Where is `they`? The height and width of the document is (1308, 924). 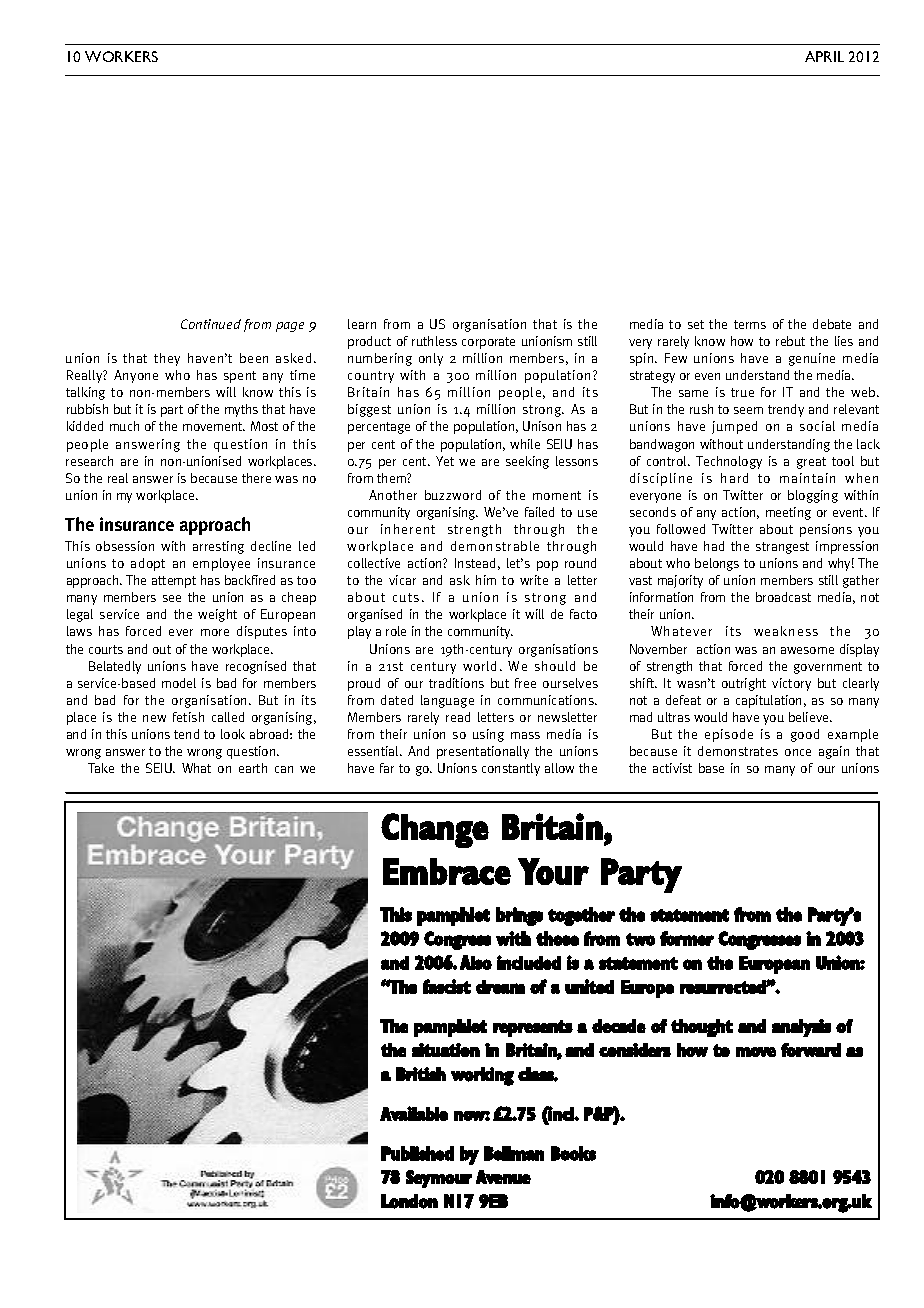 they is located at coordinates (167, 359).
